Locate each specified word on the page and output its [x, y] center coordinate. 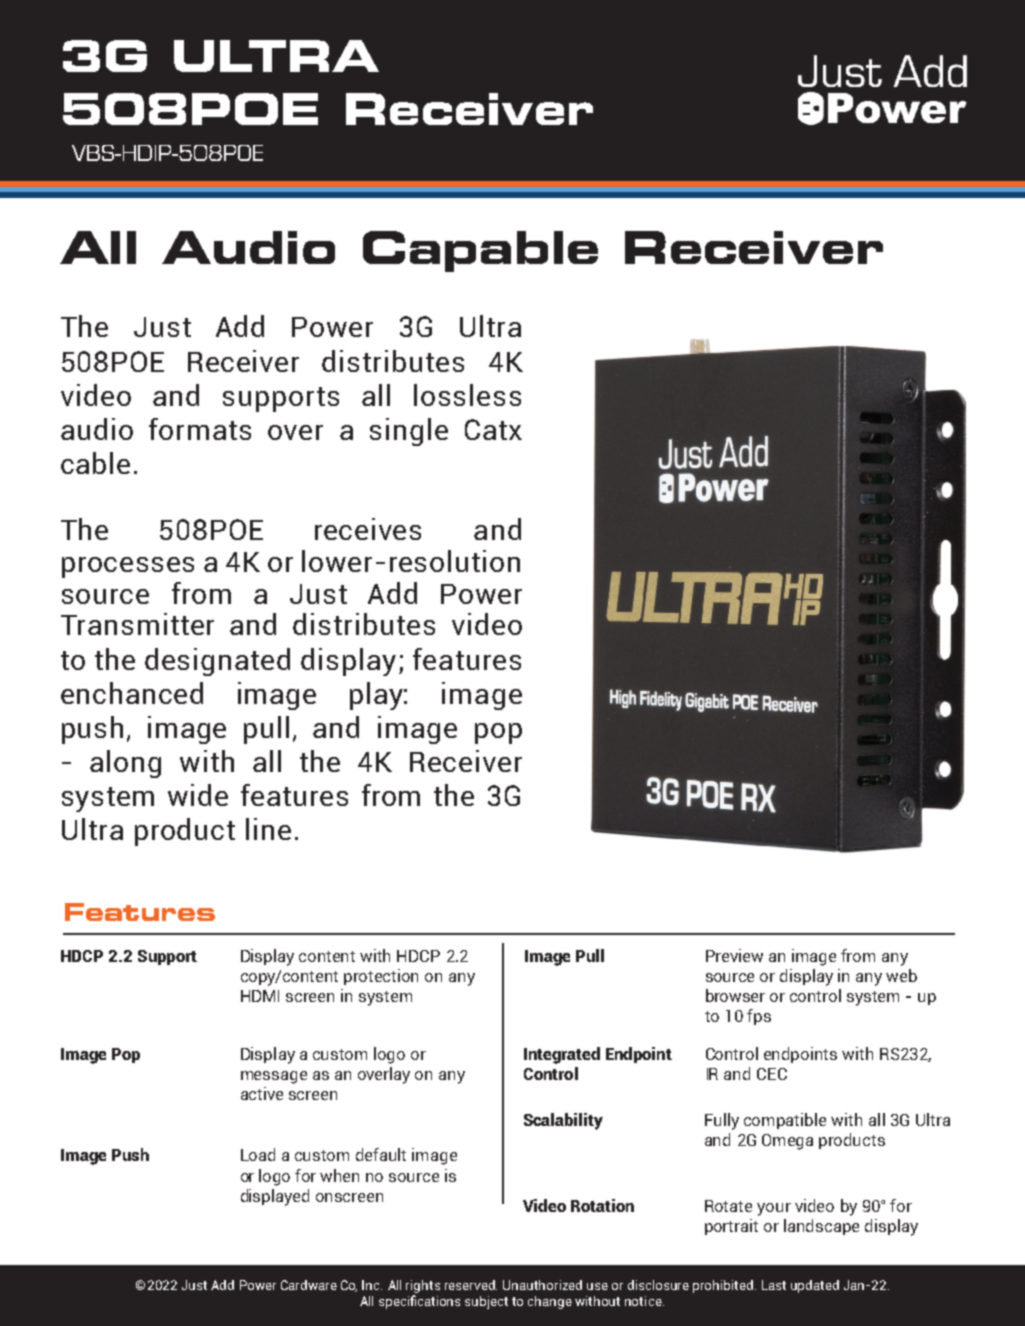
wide [198, 795]
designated [217, 662]
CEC [772, 1074]
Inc [372, 1285]
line [268, 829]
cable [95, 463]
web [901, 975]
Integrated [562, 1055]
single [409, 432]
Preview [734, 955]
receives [368, 529]
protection [381, 977]
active [262, 1093]
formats [200, 429]
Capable [480, 251]
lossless [467, 395]
